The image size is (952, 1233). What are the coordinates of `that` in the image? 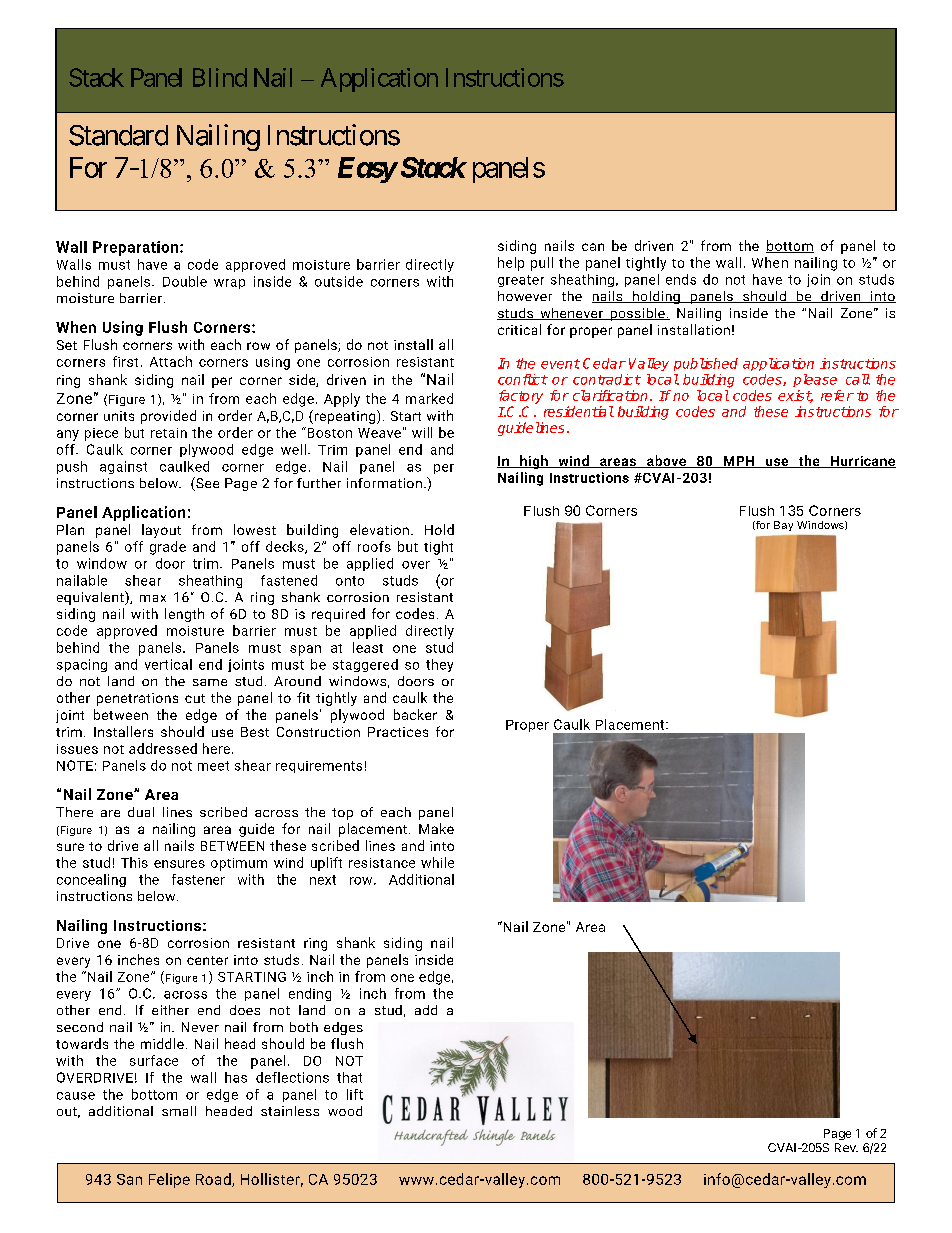 It's located at (349, 1077).
